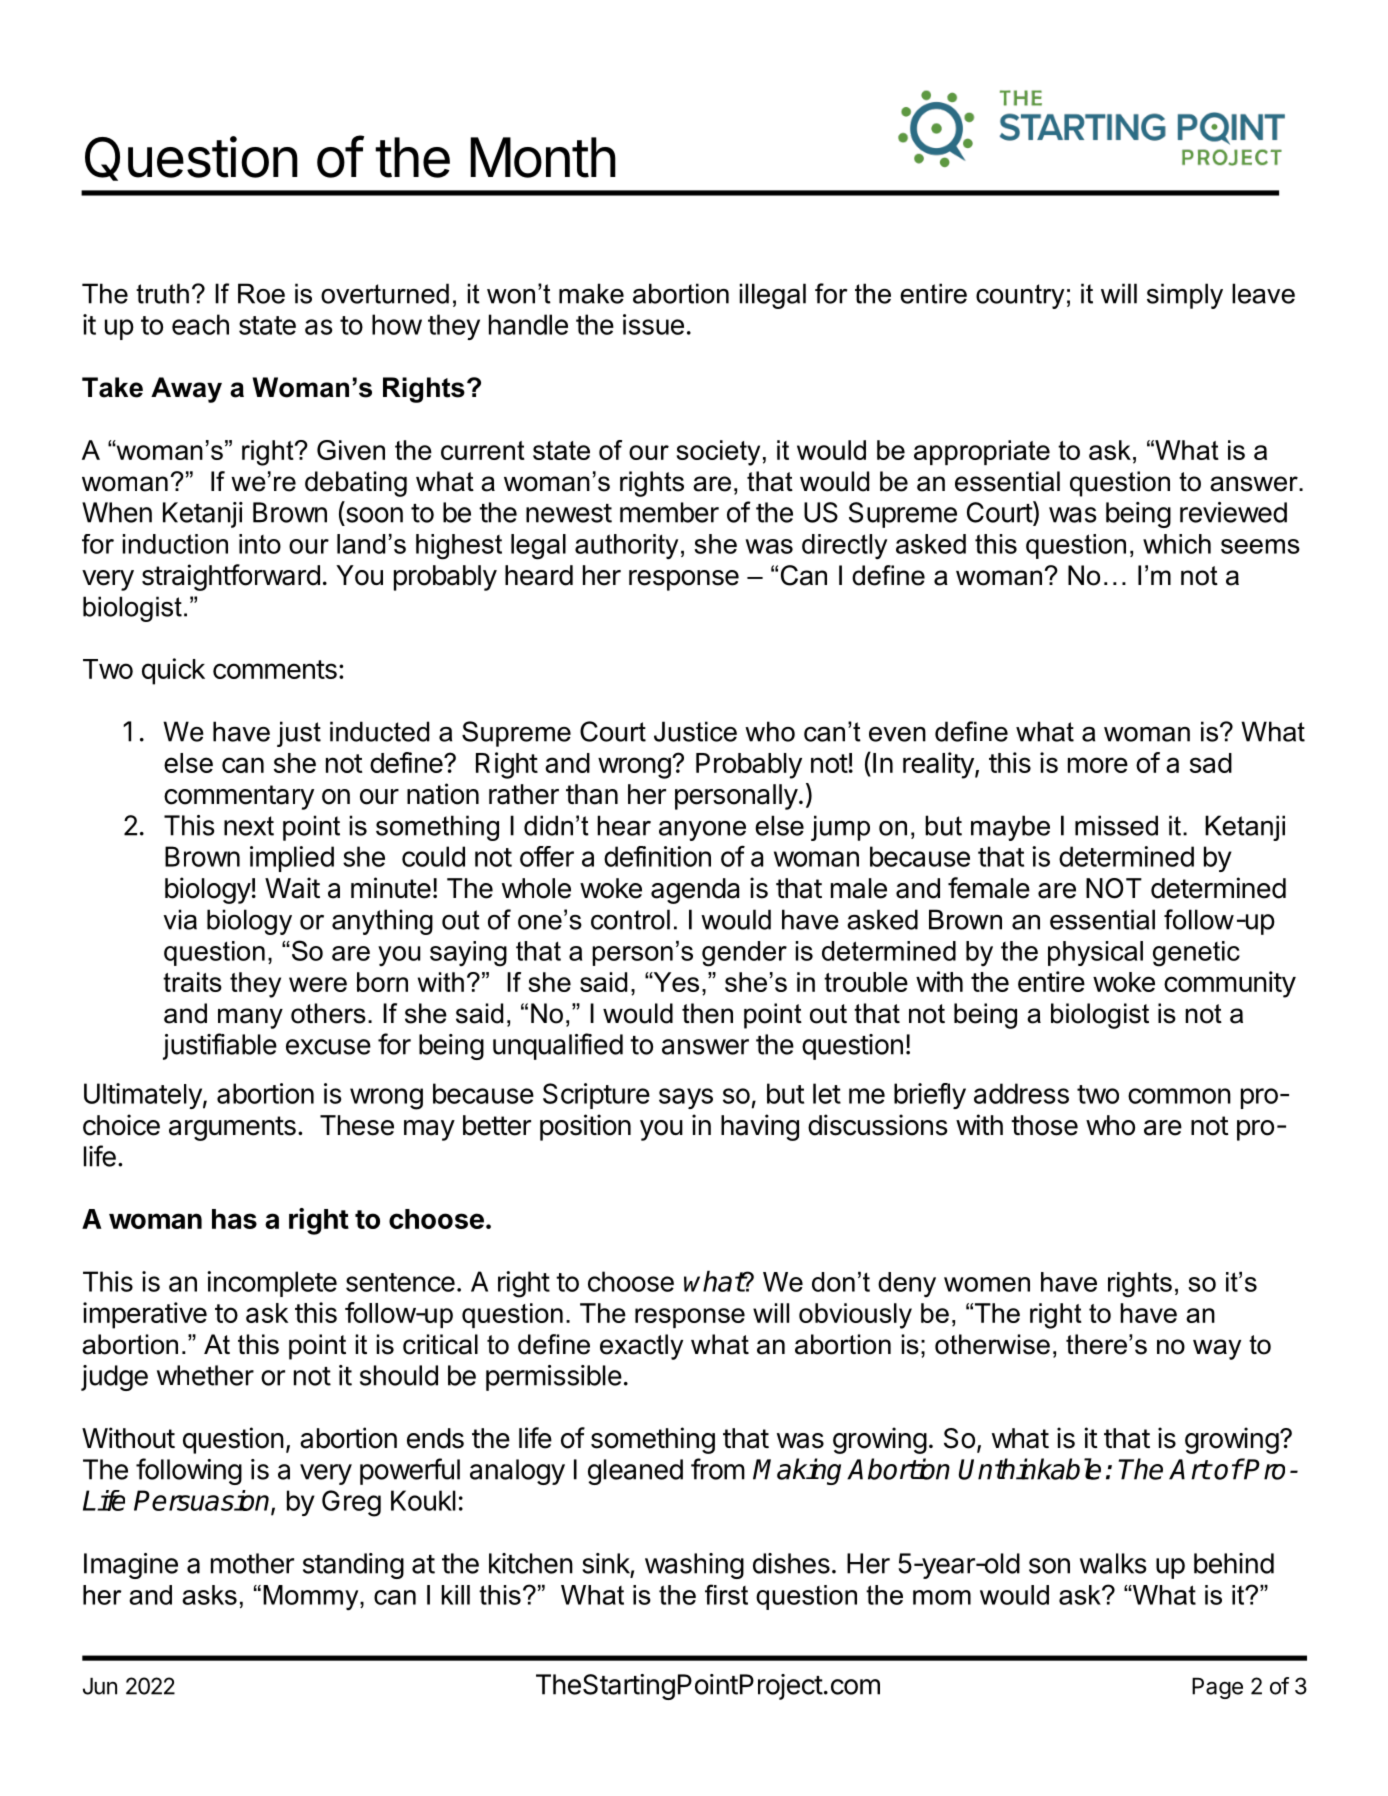  Describe the element at coordinates (272, 1284) in the image. I see `incomplete` at that location.
